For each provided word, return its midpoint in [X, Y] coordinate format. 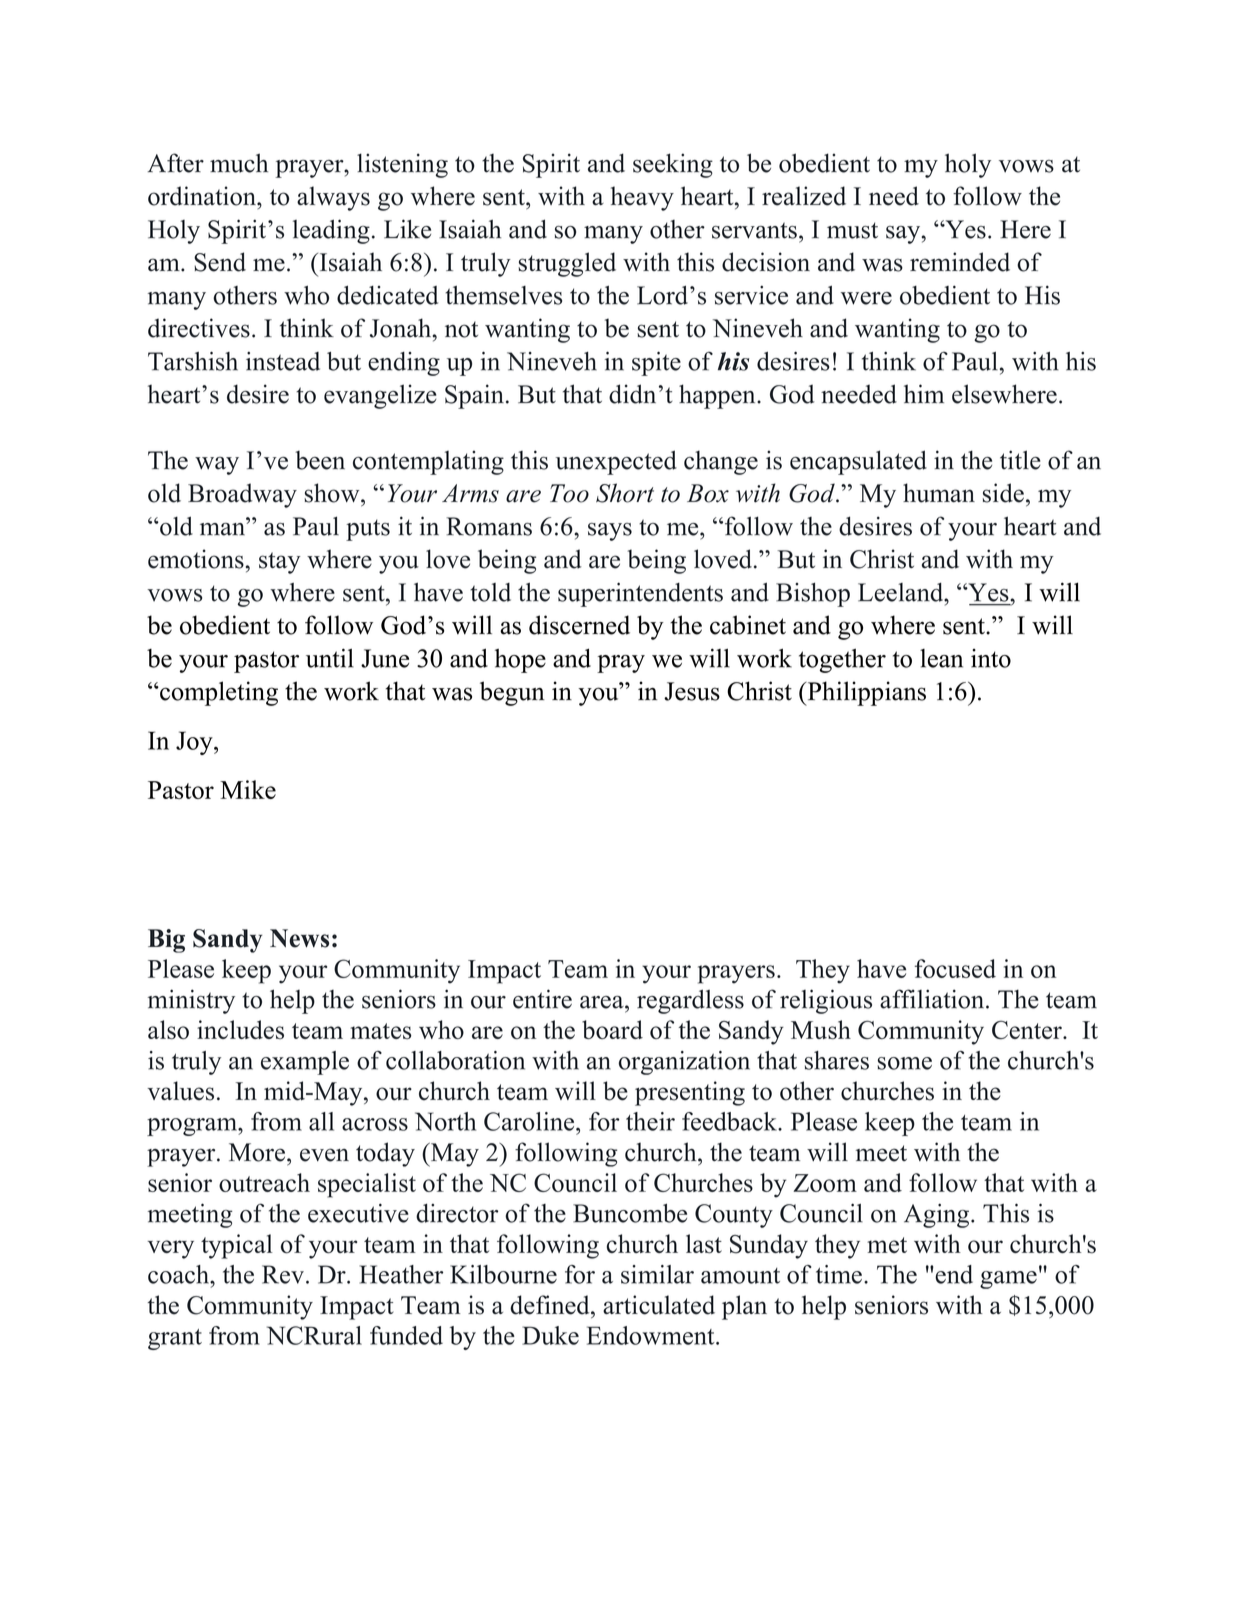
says [610, 532]
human [939, 493]
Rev [283, 1274]
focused [955, 968]
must [852, 230]
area [603, 1002]
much [239, 163]
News [299, 938]
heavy [642, 198]
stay [280, 563]
